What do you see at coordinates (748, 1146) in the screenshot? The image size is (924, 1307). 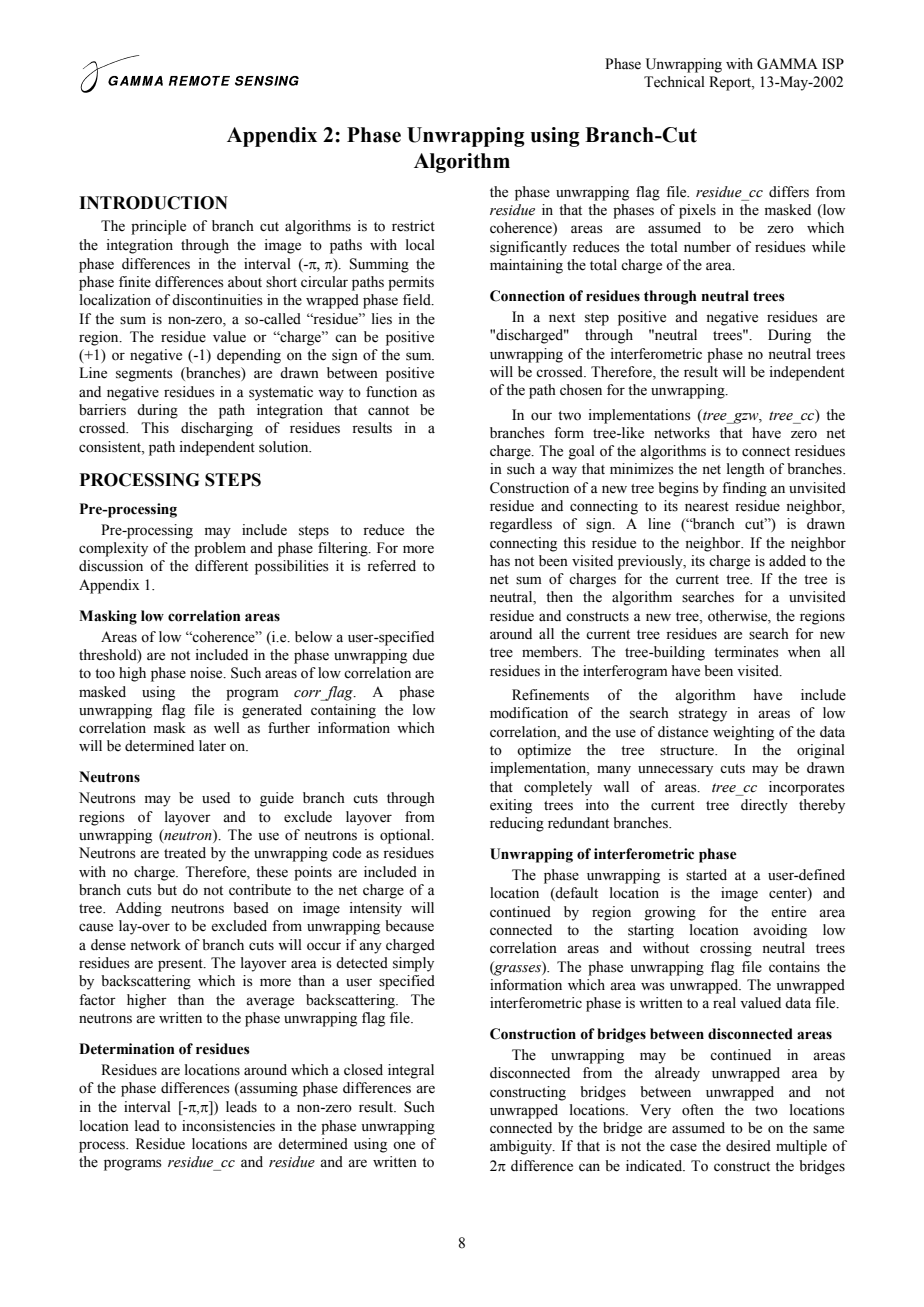 I see `desired` at bounding box center [748, 1146].
